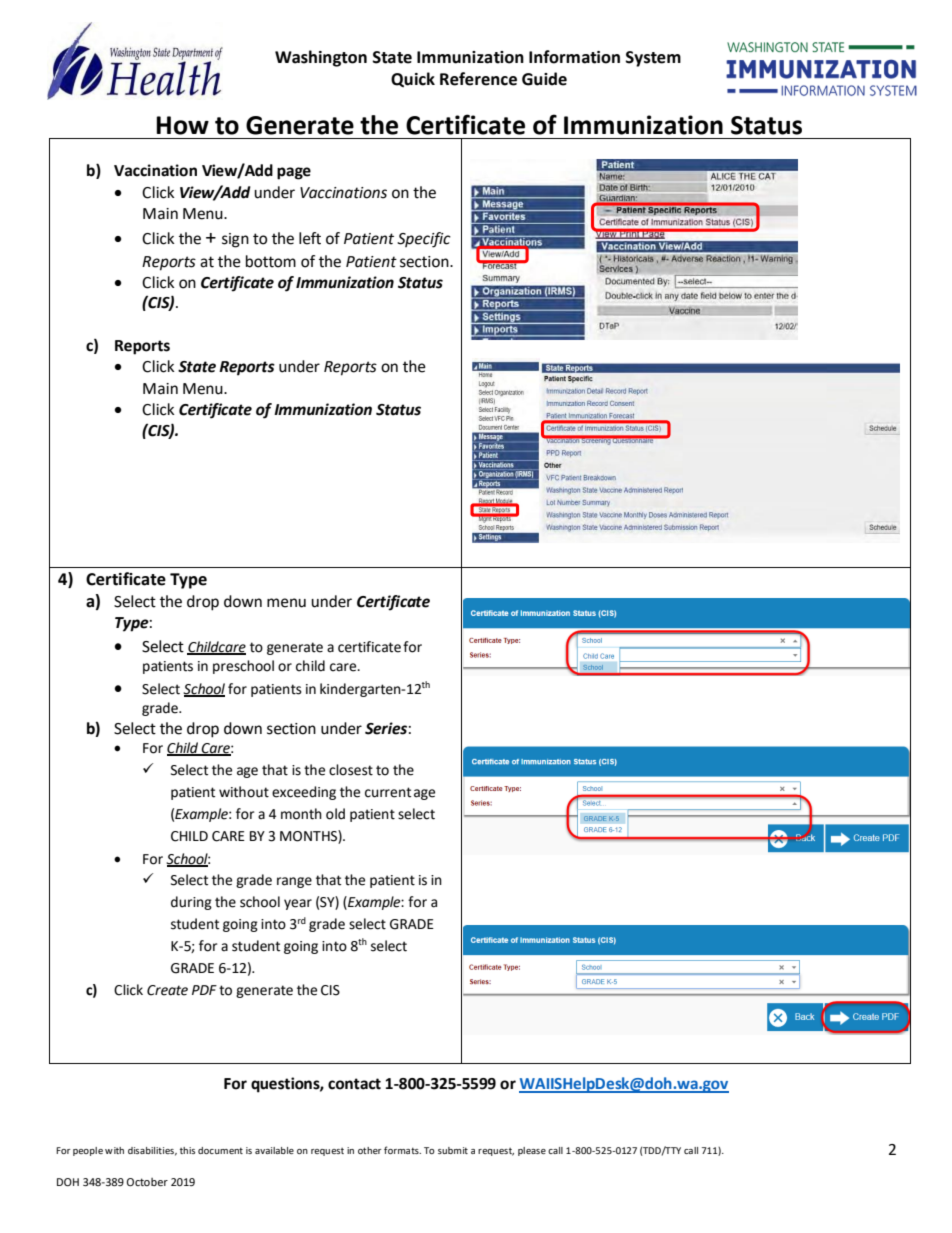 The image size is (952, 1233). I want to click on old, so click(335, 814).
